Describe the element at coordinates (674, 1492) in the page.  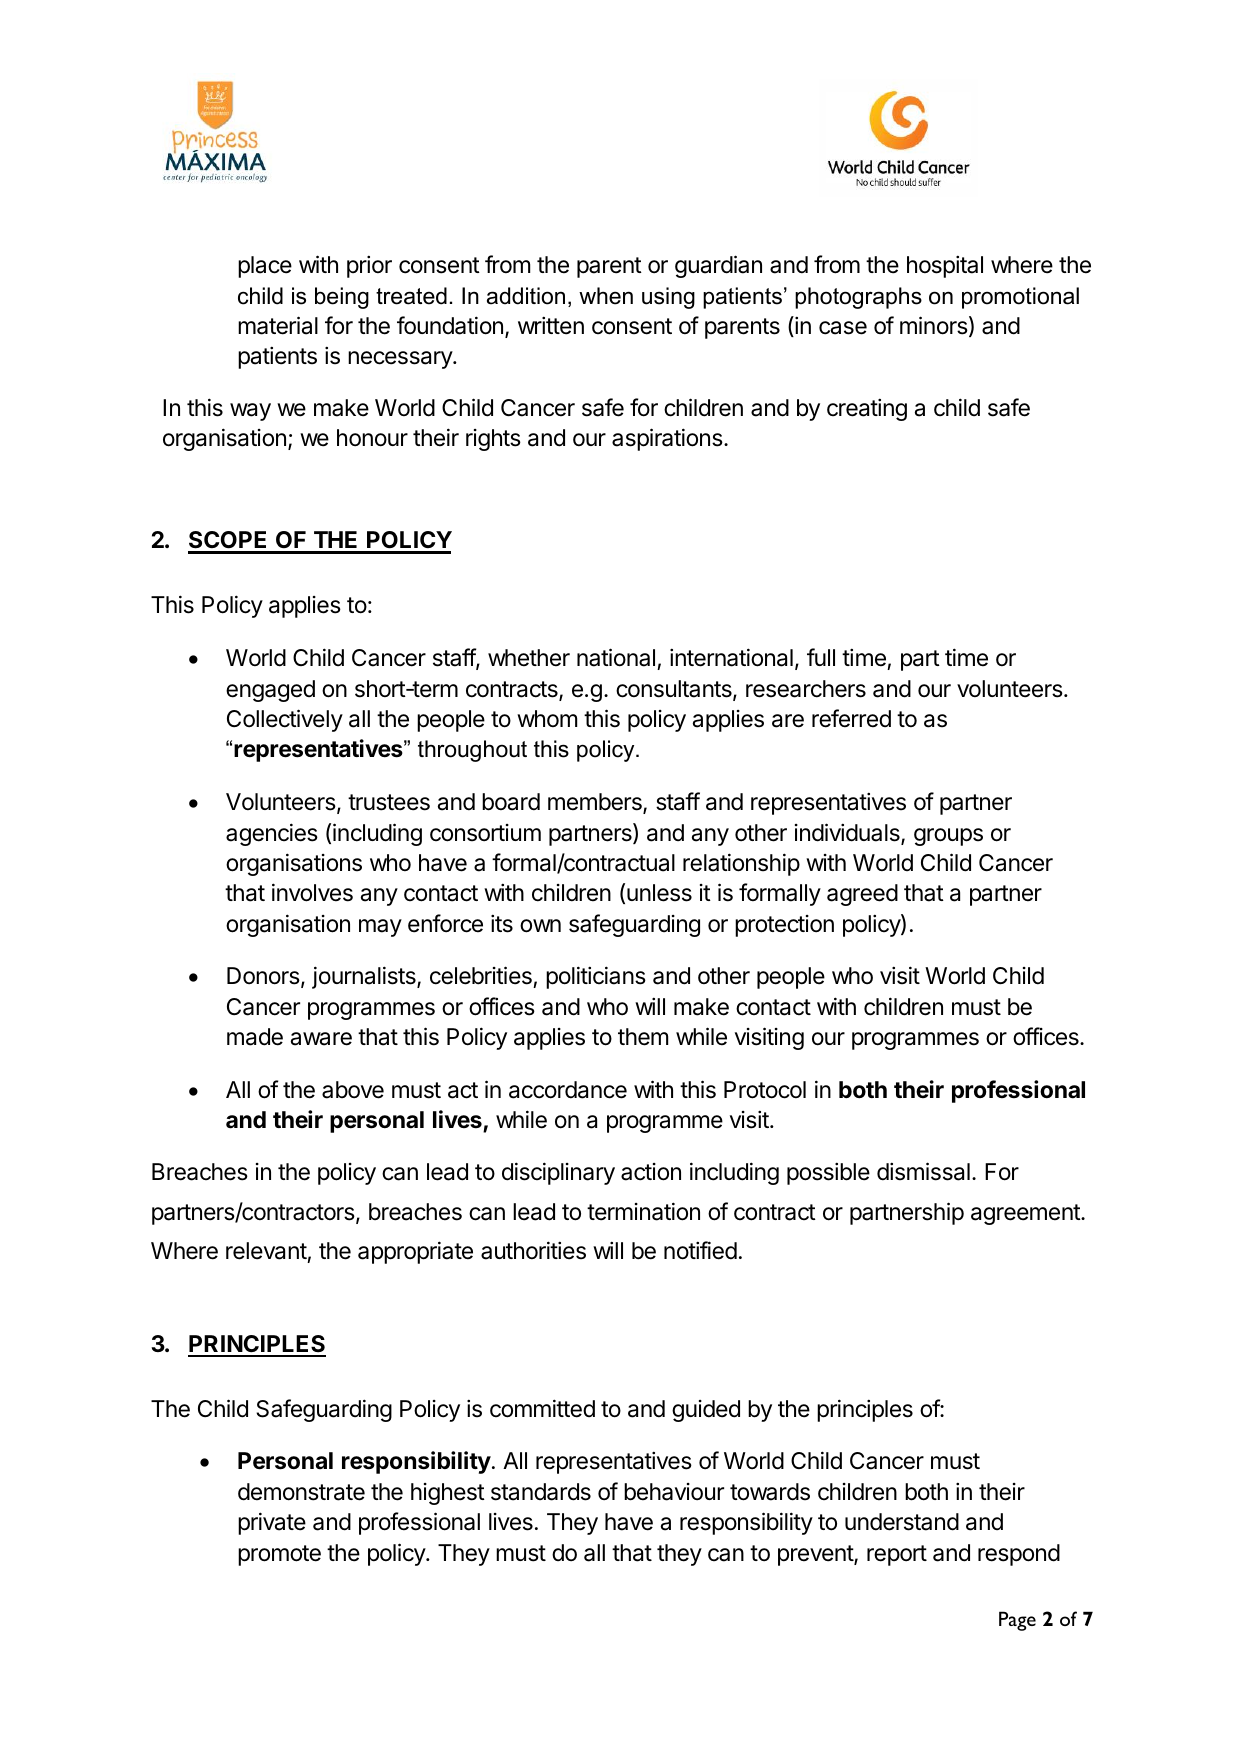
I see `behaviour` at that location.
